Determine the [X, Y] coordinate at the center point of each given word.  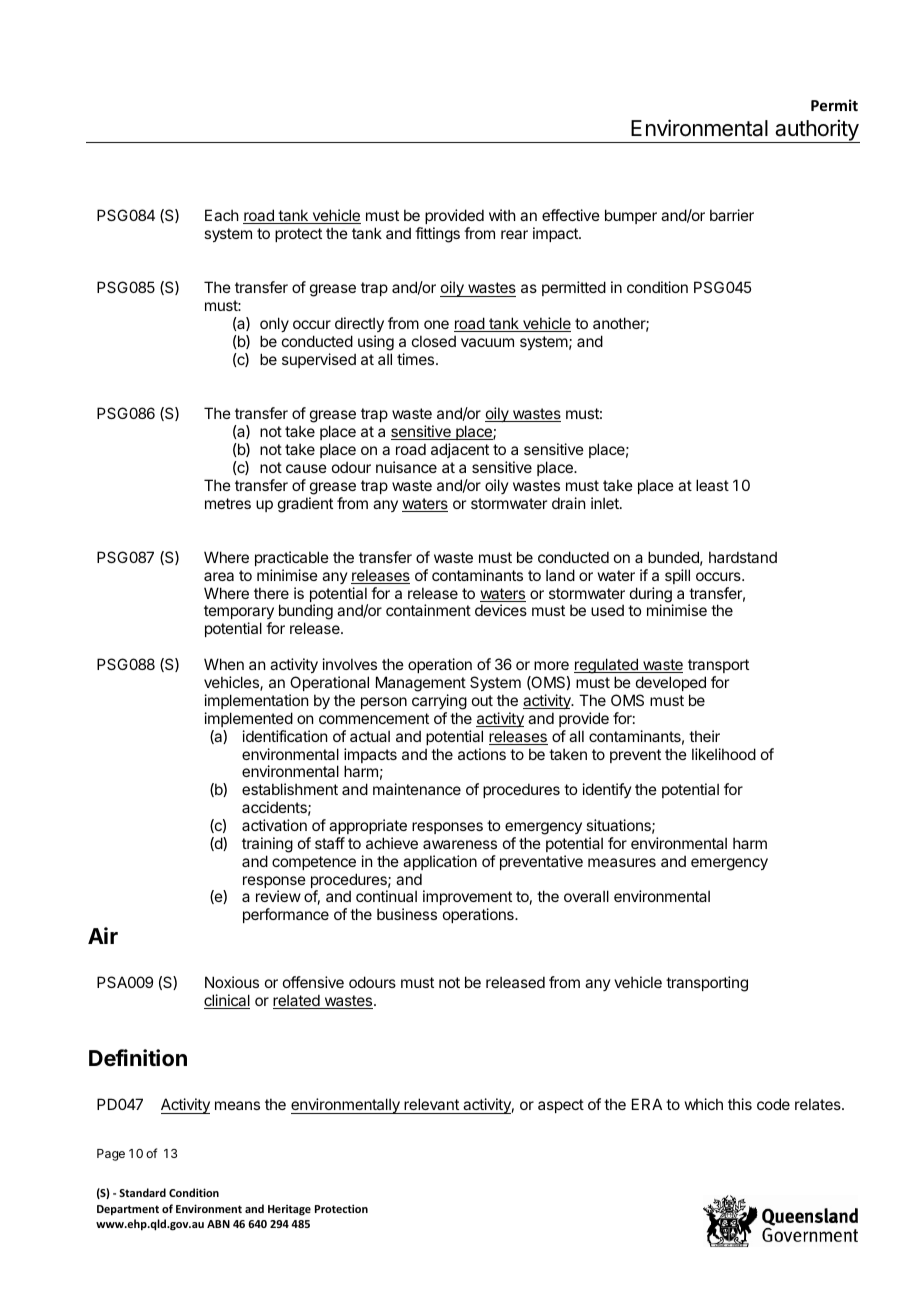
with [502, 215]
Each [222, 215]
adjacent [460, 450]
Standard [142, 1192]
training [267, 845]
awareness [460, 844]
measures [622, 862]
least [712, 485]
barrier [732, 215]
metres [228, 503]
